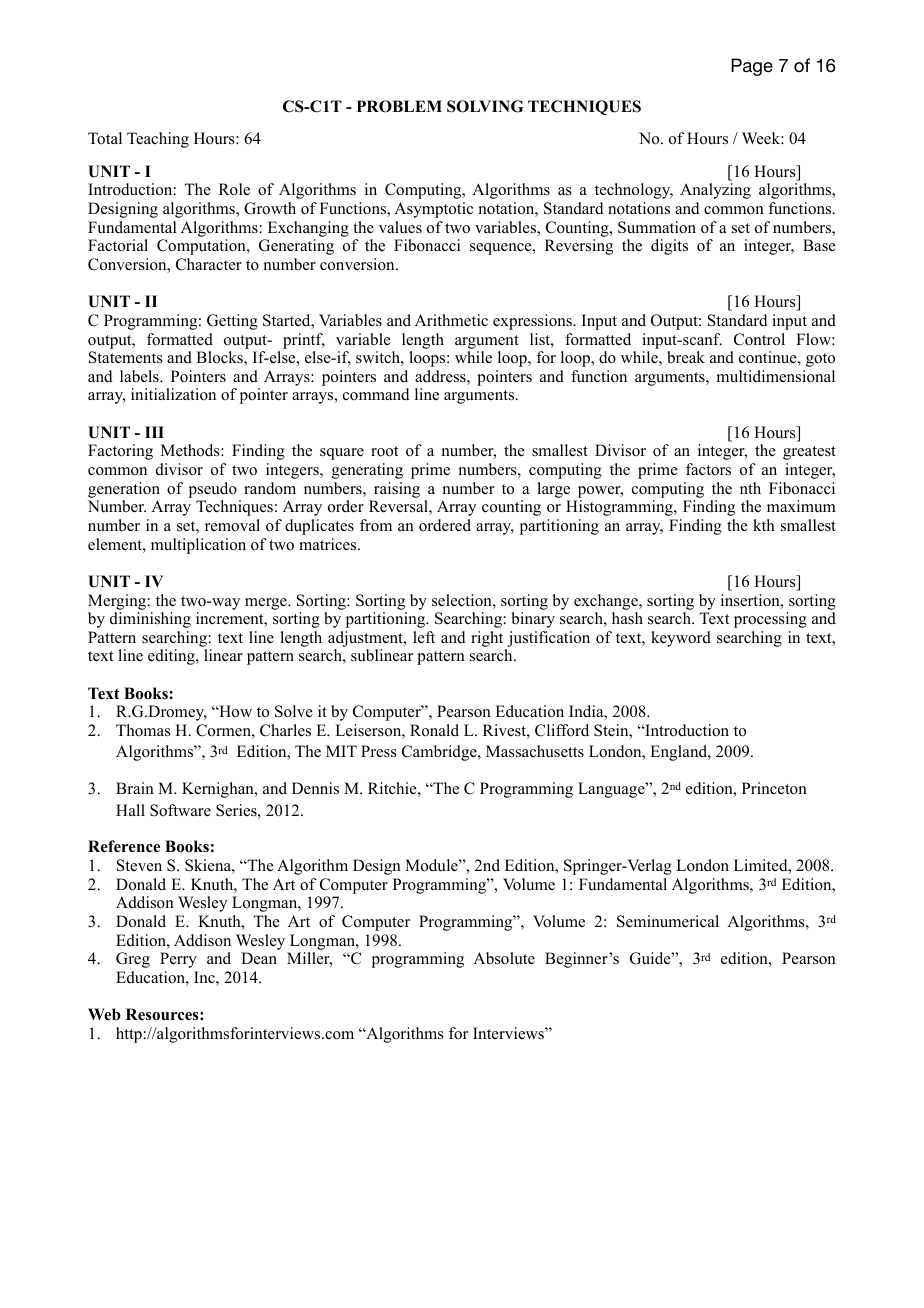 The height and width of the image is (1308, 924). What do you see at coordinates (440, 753) in the image?
I see `Cambridge` at bounding box center [440, 753].
